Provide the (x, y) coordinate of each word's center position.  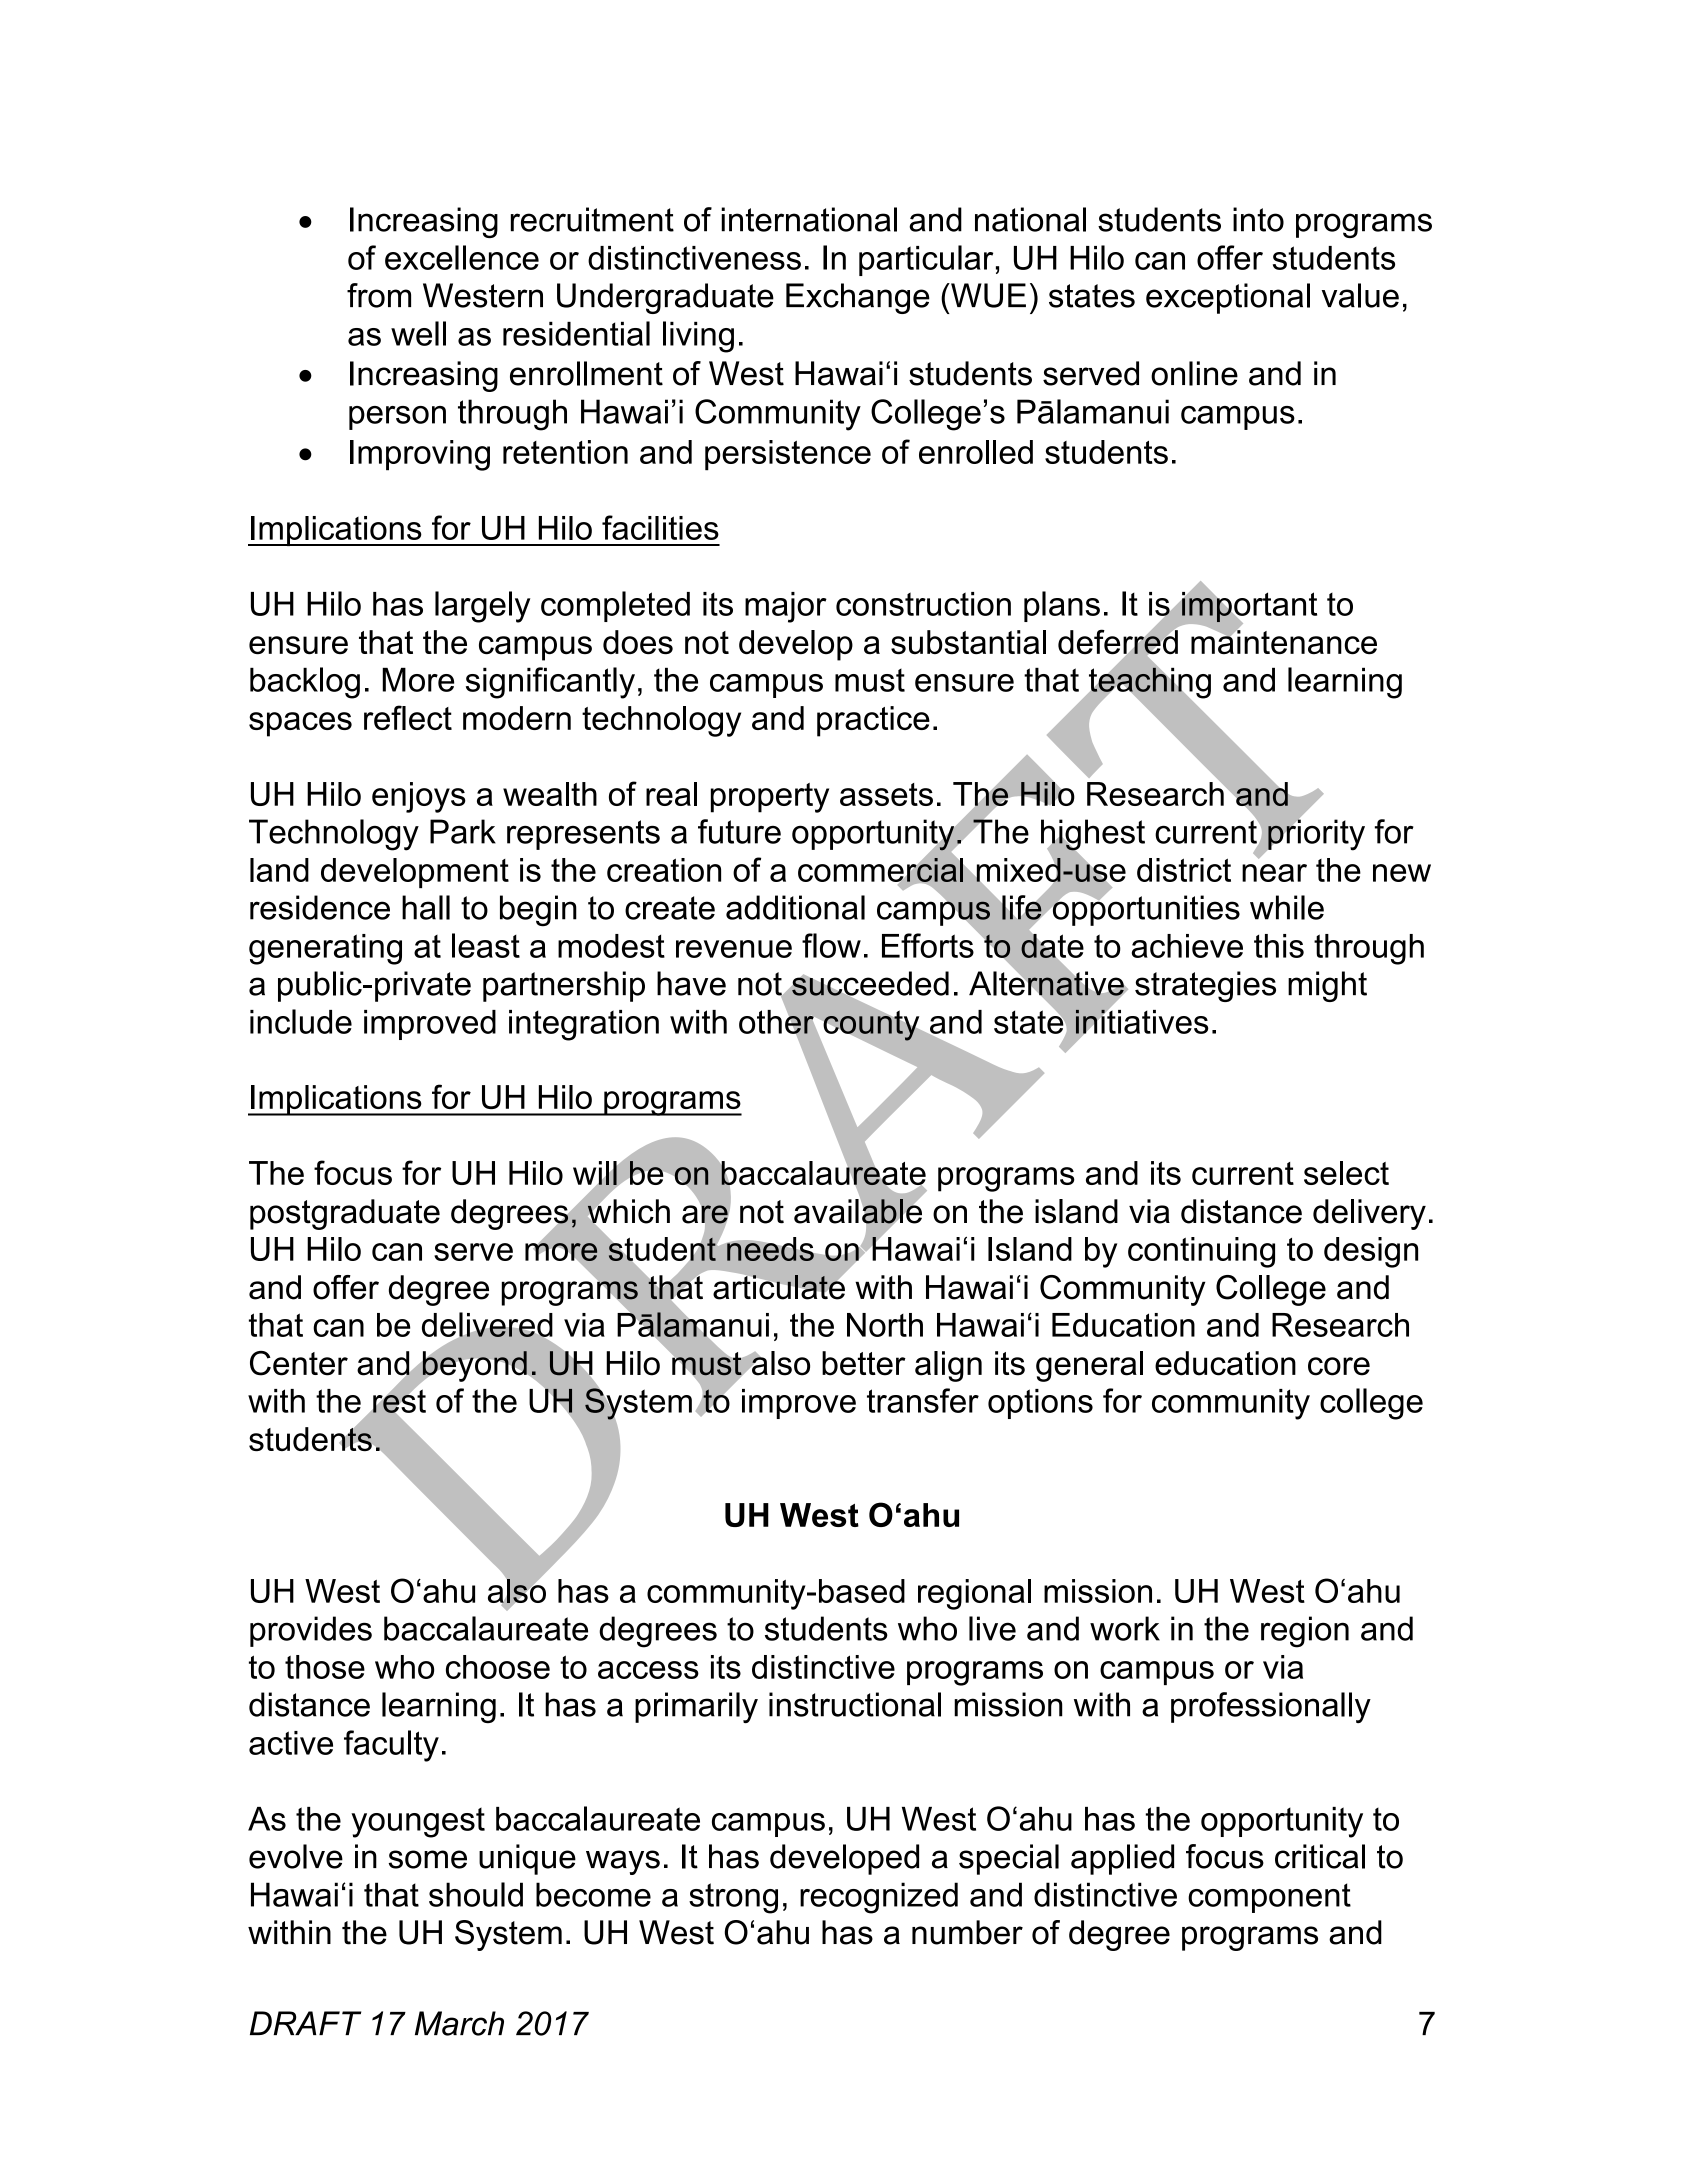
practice (873, 721)
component (1269, 1898)
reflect (408, 717)
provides (311, 1631)
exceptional (1228, 298)
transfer (923, 1400)
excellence (462, 257)
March (459, 2023)
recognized (879, 1898)
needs (770, 1249)
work (1125, 1628)
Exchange (858, 298)
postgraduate (345, 1214)
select (1346, 1173)
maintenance (1284, 641)
